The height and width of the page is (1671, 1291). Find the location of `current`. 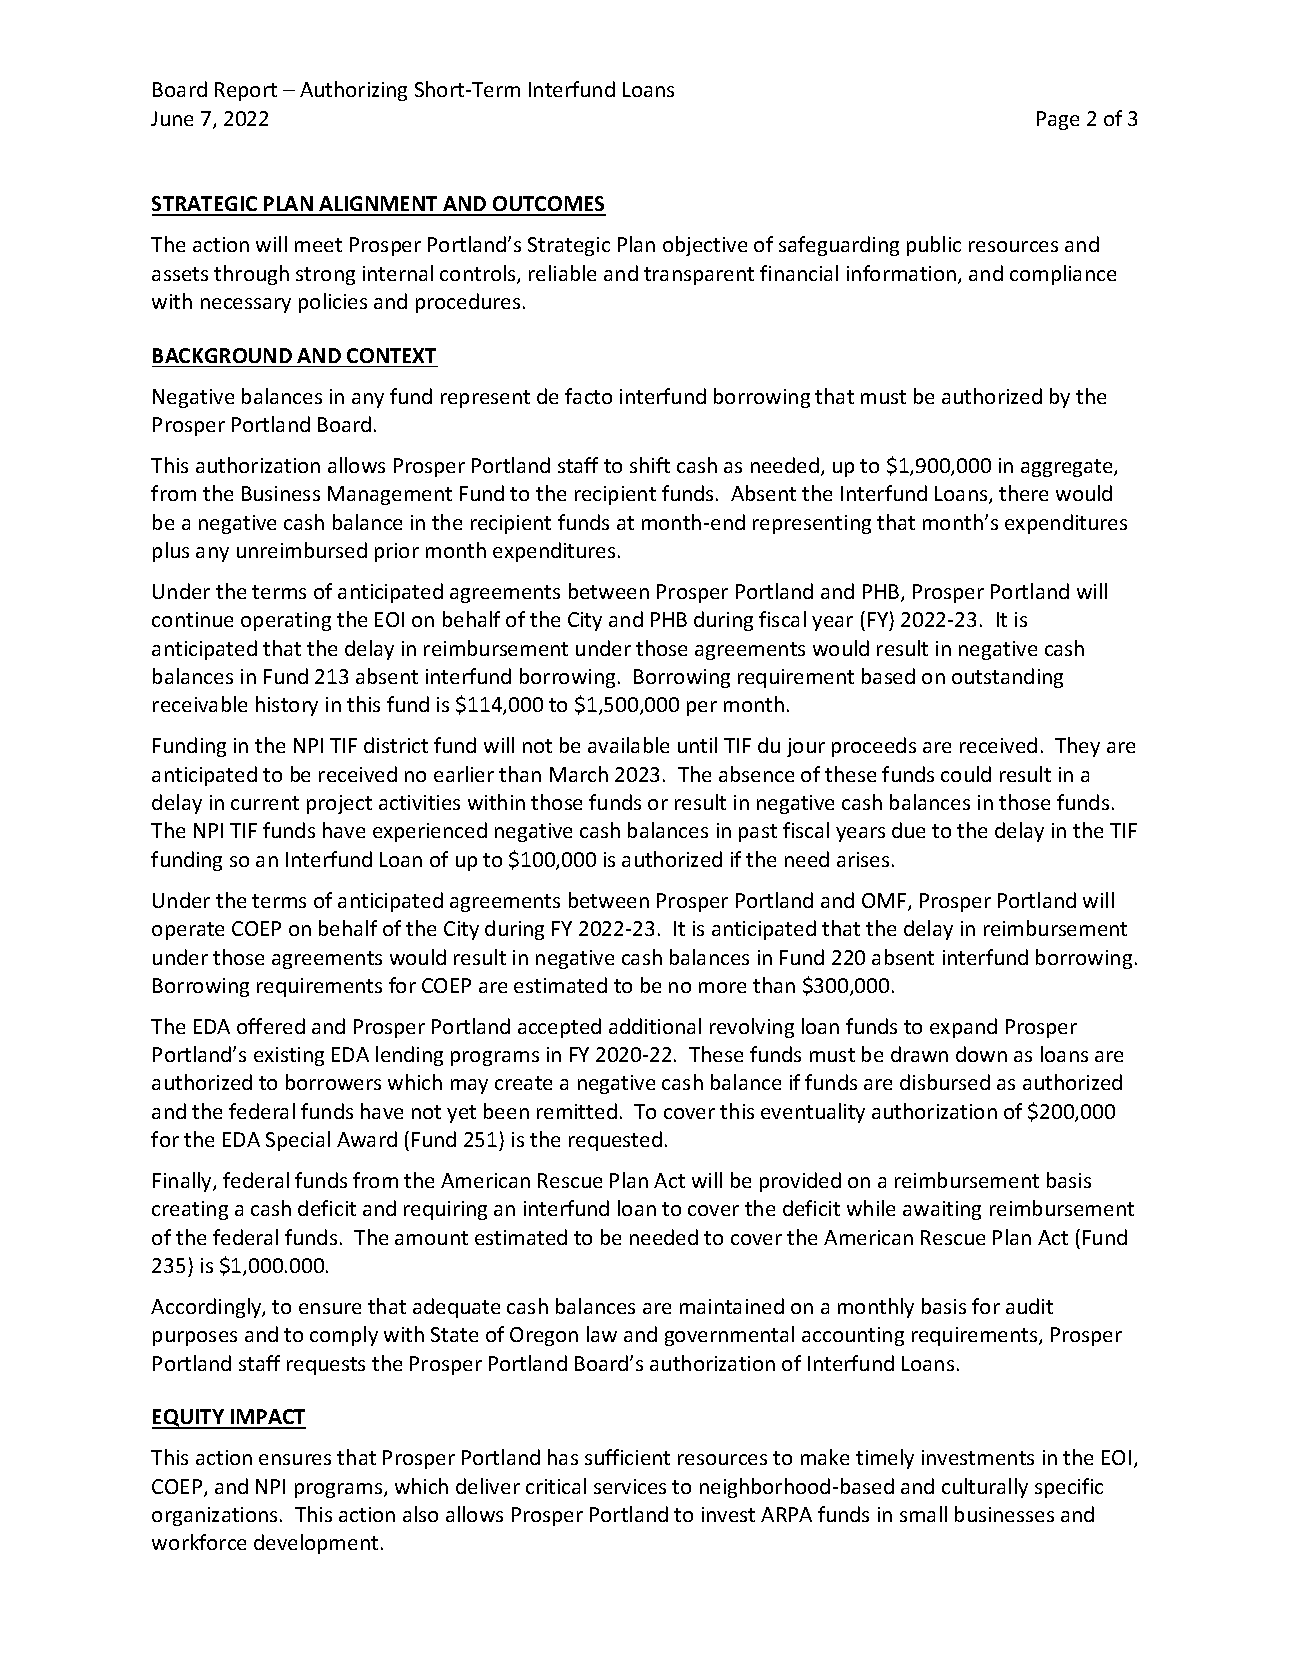

current is located at coordinates (265, 803).
